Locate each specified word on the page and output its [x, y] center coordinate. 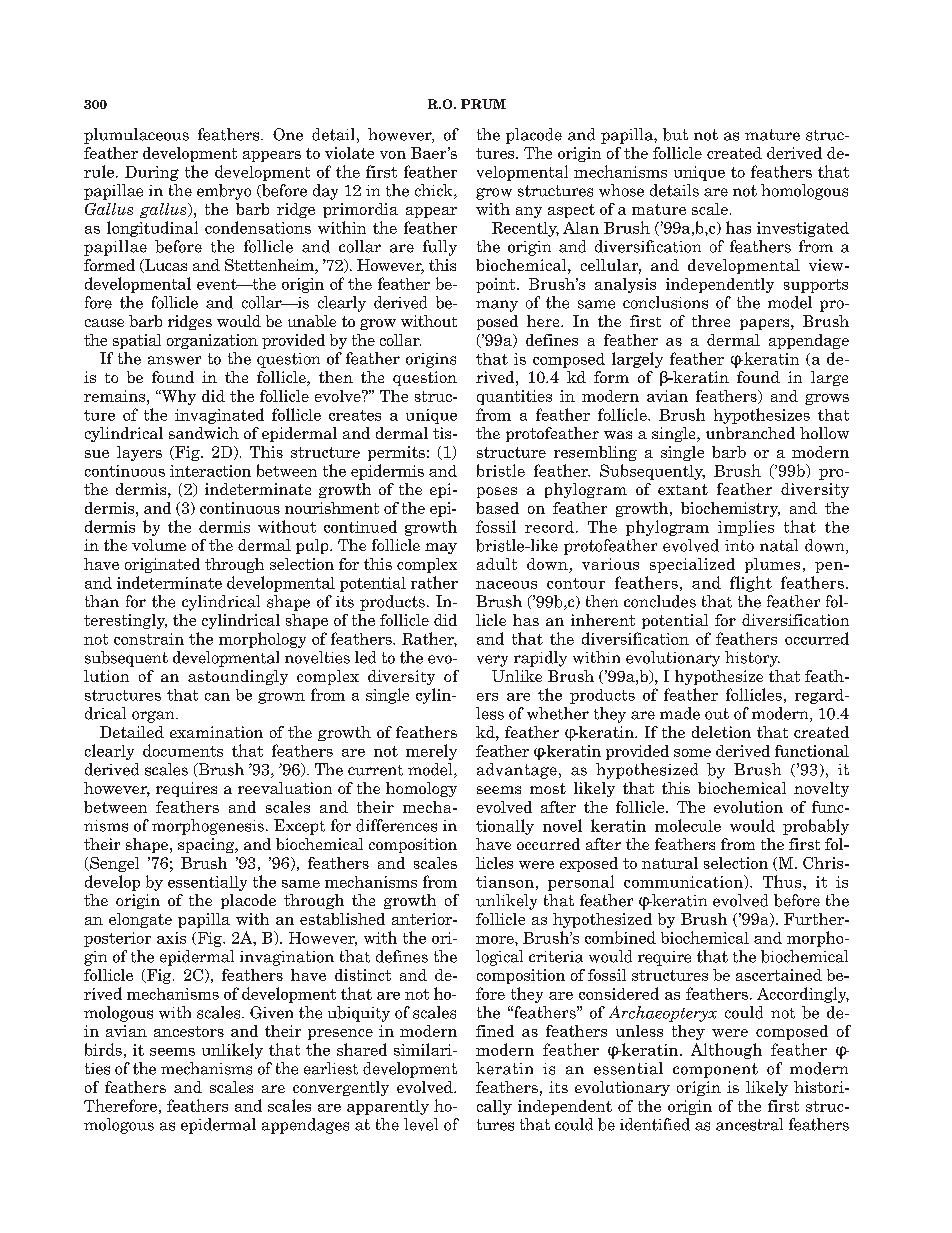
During [152, 173]
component [715, 1070]
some [692, 753]
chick [435, 191]
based [497, 508]
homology [421, 789]
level [421, 1124]
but [675, 134]
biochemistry [730, 509]
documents [183, 750]
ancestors [189, 1031]
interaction [210, 471]
